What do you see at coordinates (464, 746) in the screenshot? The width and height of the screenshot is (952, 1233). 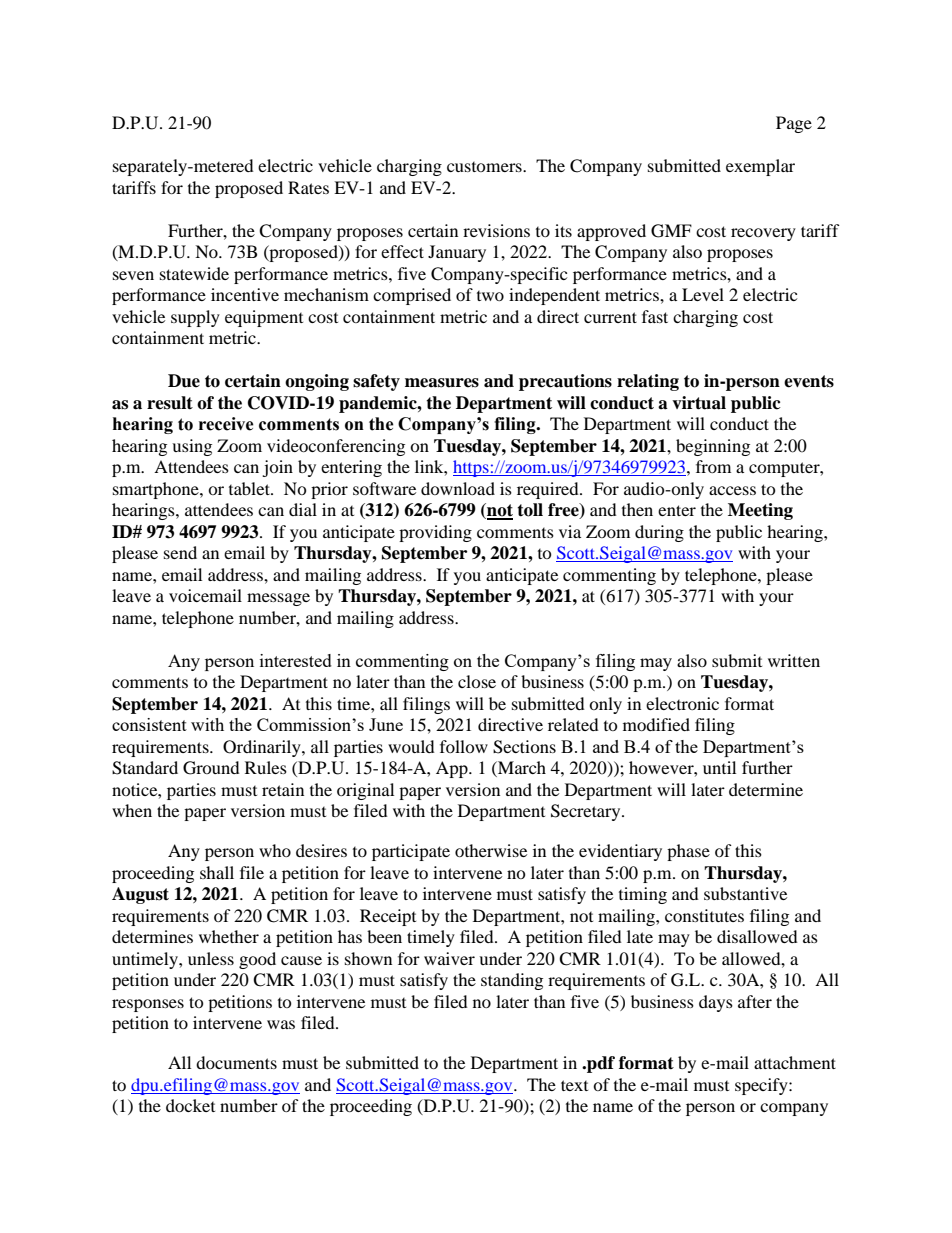 I see `follow` at bounding box center [464, 746].
